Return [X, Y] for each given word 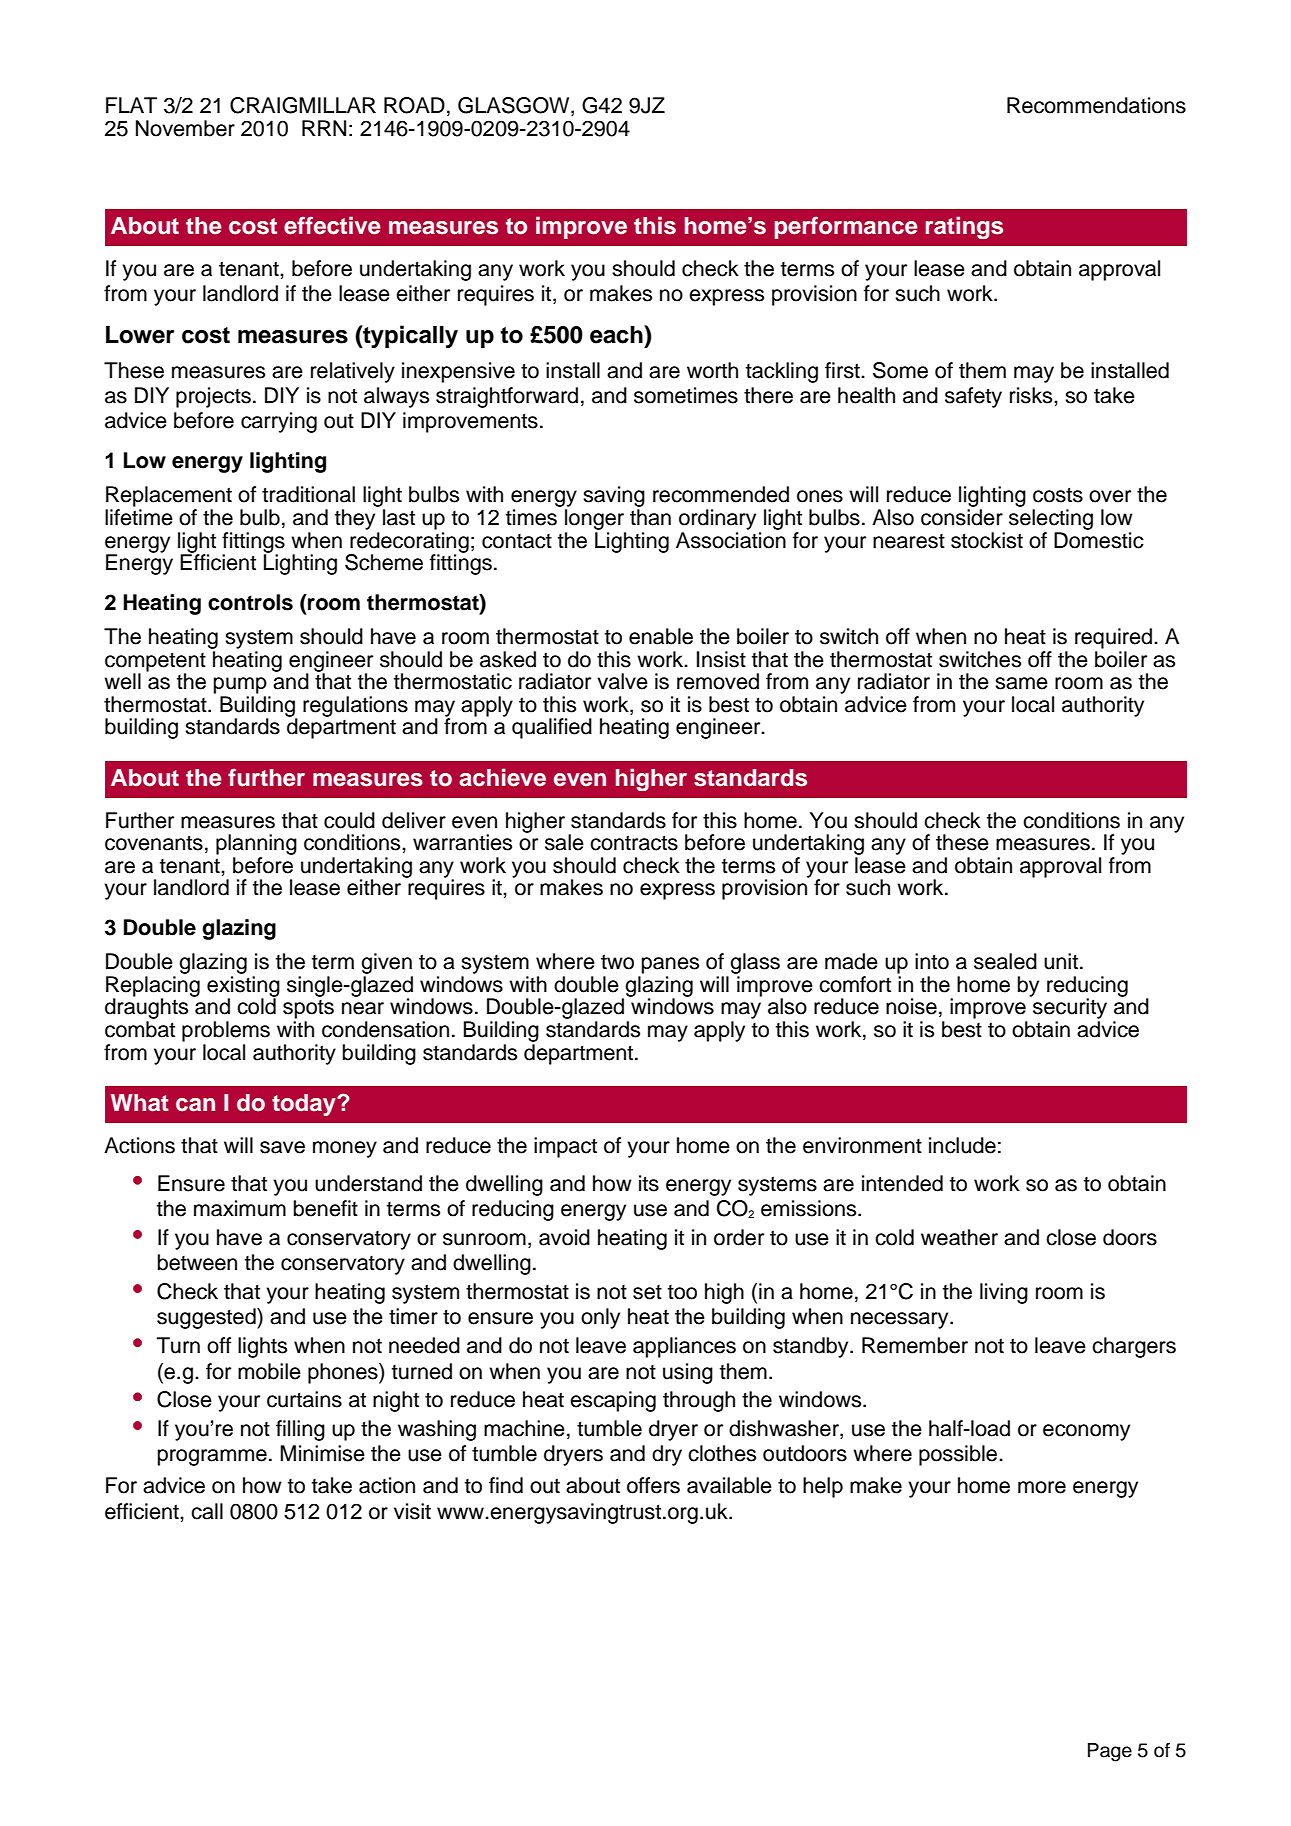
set [647, 1292]
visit [412, 1511]
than [650, 517]
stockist [987, 540]
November [185, 128]
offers [653, 1485]
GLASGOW [515, 106]
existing [243, 987]
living [1004, 1293]
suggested [207, 1318]
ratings [964, 227]
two [617, 962]
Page [1110, 1752]
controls [250, 602]
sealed [1005, 961]
